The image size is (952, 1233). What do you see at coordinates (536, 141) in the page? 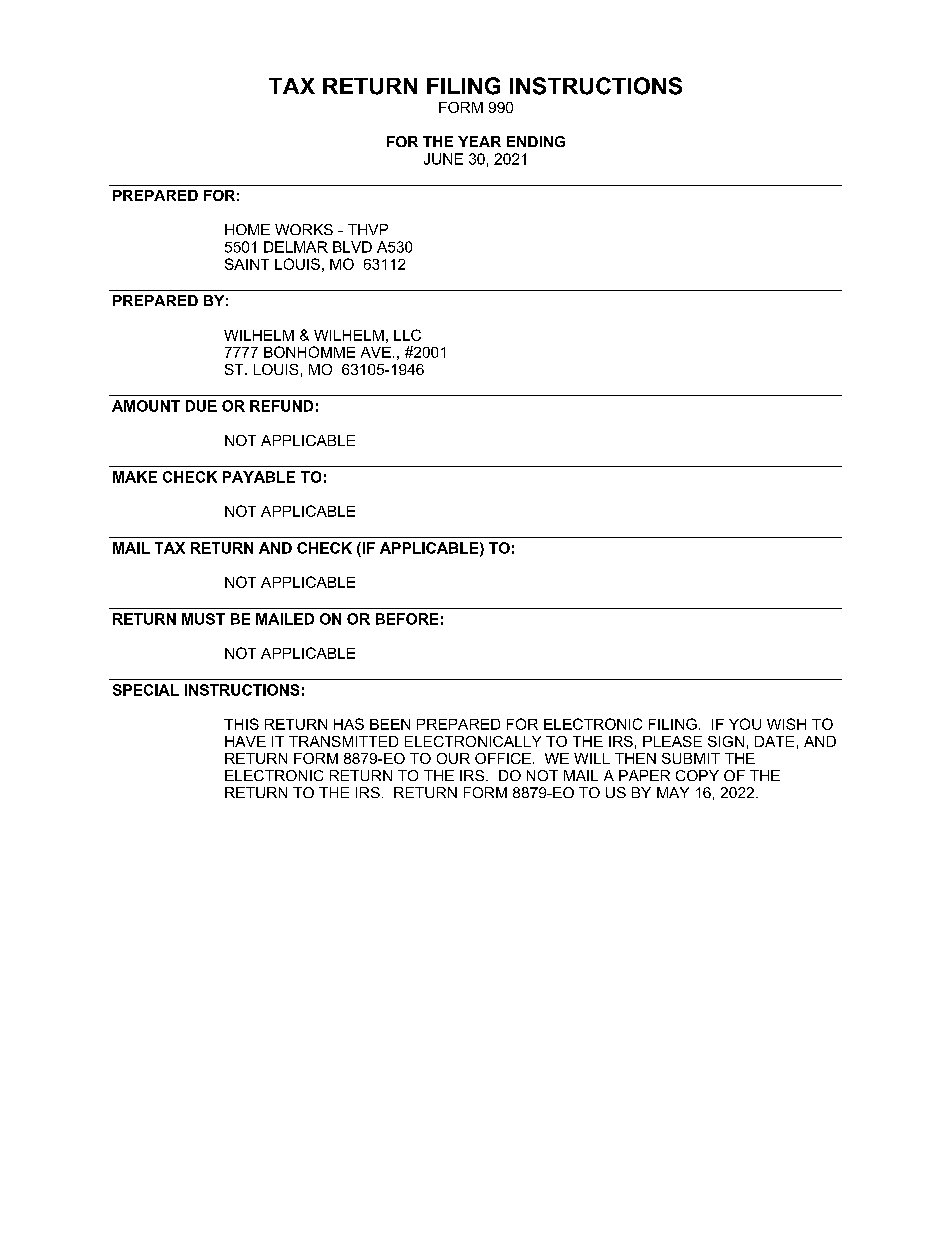
I see `ENDING` at bounding box center [536, 141].
